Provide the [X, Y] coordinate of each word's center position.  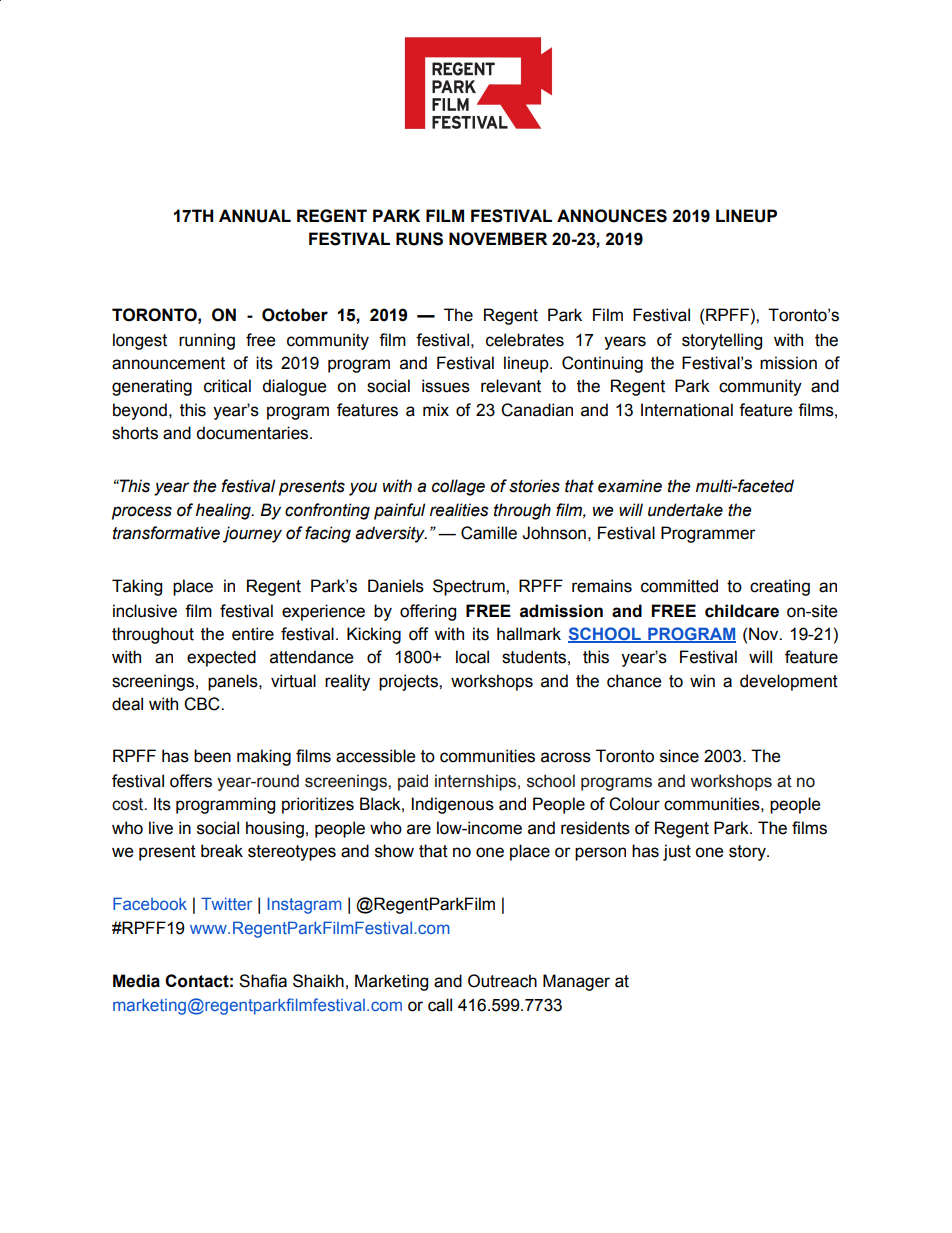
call [440, 1005]
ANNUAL [255, 216]
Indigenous [453, 805]
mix [436, 409]
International [687, 410]
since [679, 756]
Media [136, 981]
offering [428, 612]
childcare [742, 611]
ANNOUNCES [612, 216]
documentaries [253, 433]
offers [191, 781]
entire [253, 634]
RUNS [419, 239]
